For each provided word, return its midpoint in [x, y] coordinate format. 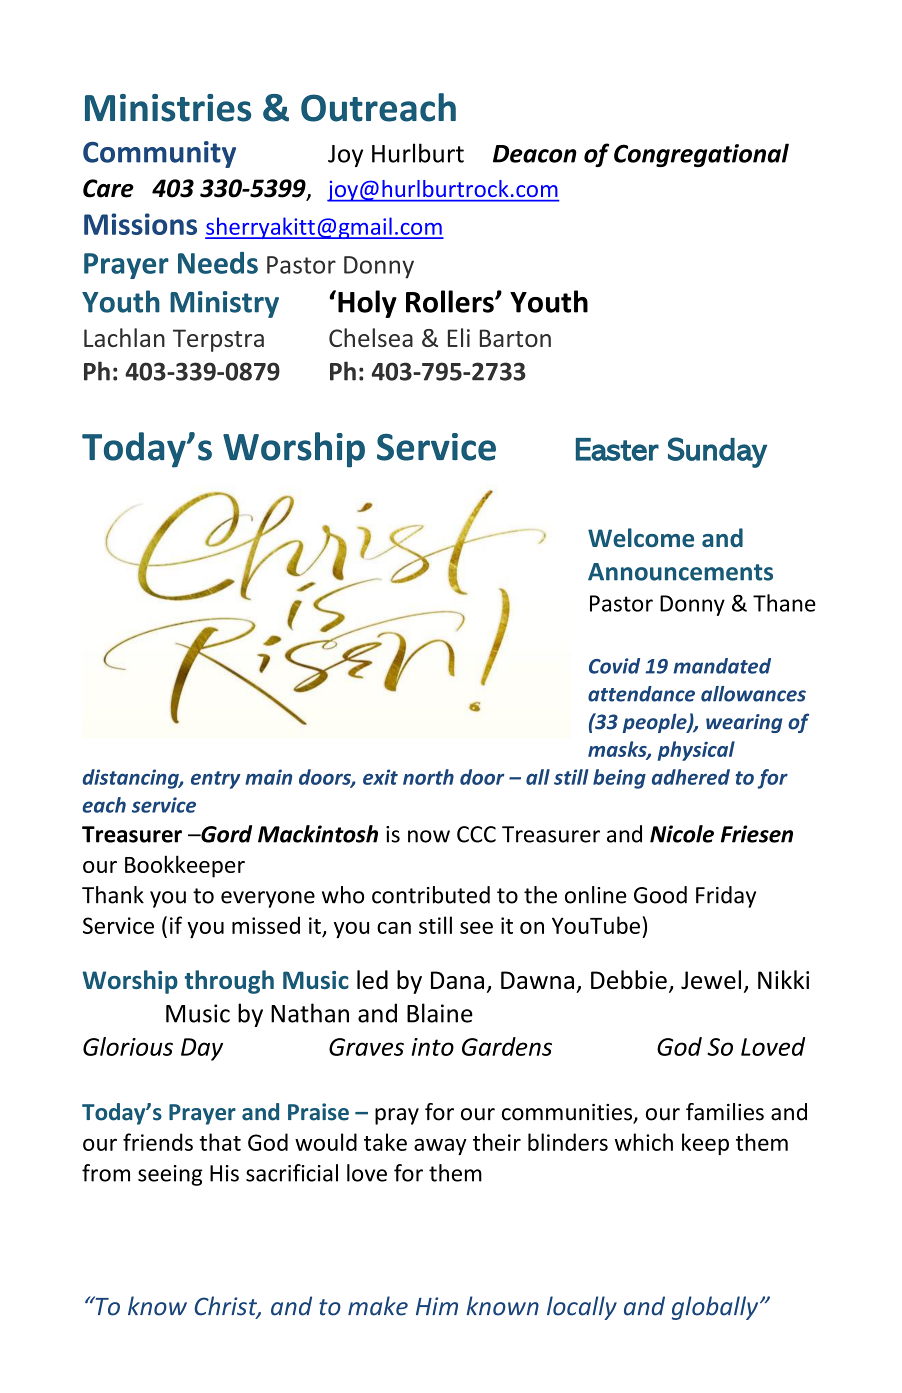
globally [716, 1308]
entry [215, 780]
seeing [170, 1175]
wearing [744, 723]
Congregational [701, 155]
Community [159, 154]
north [428, 777]
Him [437, 1306]
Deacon [535, 154]
